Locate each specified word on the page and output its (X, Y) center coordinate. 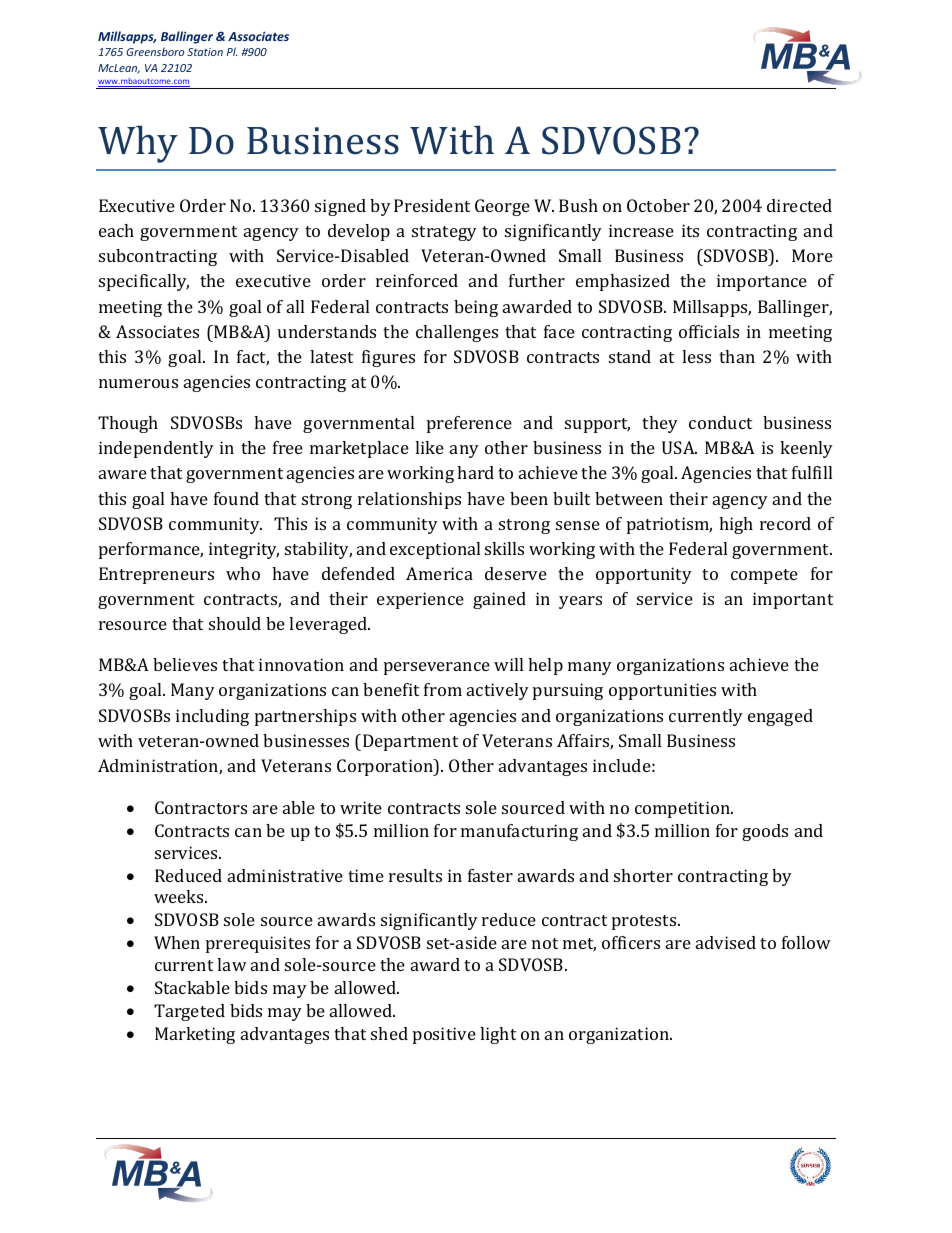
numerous (138, 383)
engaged (780, 717)
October (658, 205)
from (443, 689)
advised (726, 942)
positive (444, 1035)
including (212, 717)
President (432, 205)
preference (469, 424)
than (737, 356)
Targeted (189, 1012)
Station (205, 52)
